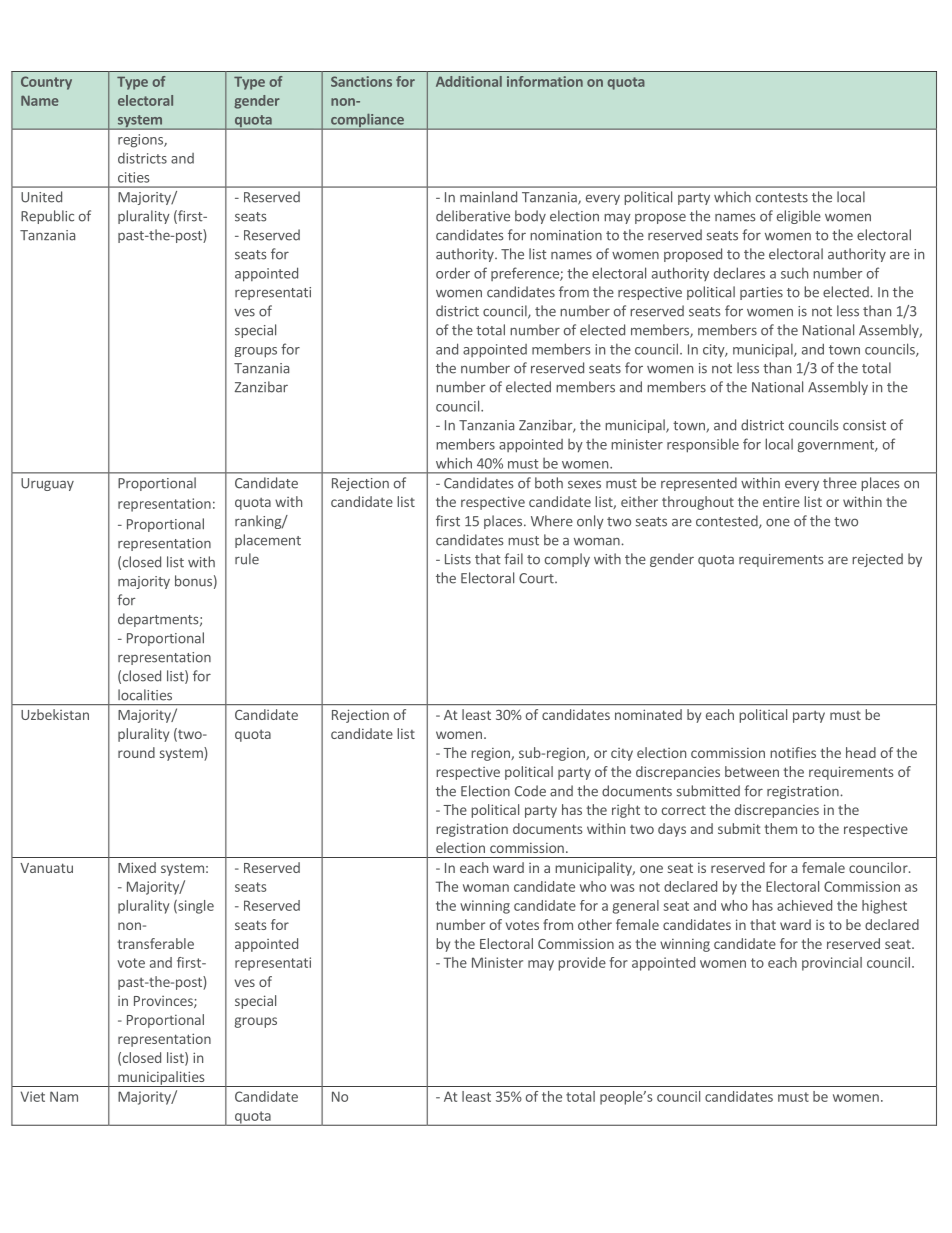  Describe the element at coordinates (782, 198) in the screenshot. I see `contests` at that location.
